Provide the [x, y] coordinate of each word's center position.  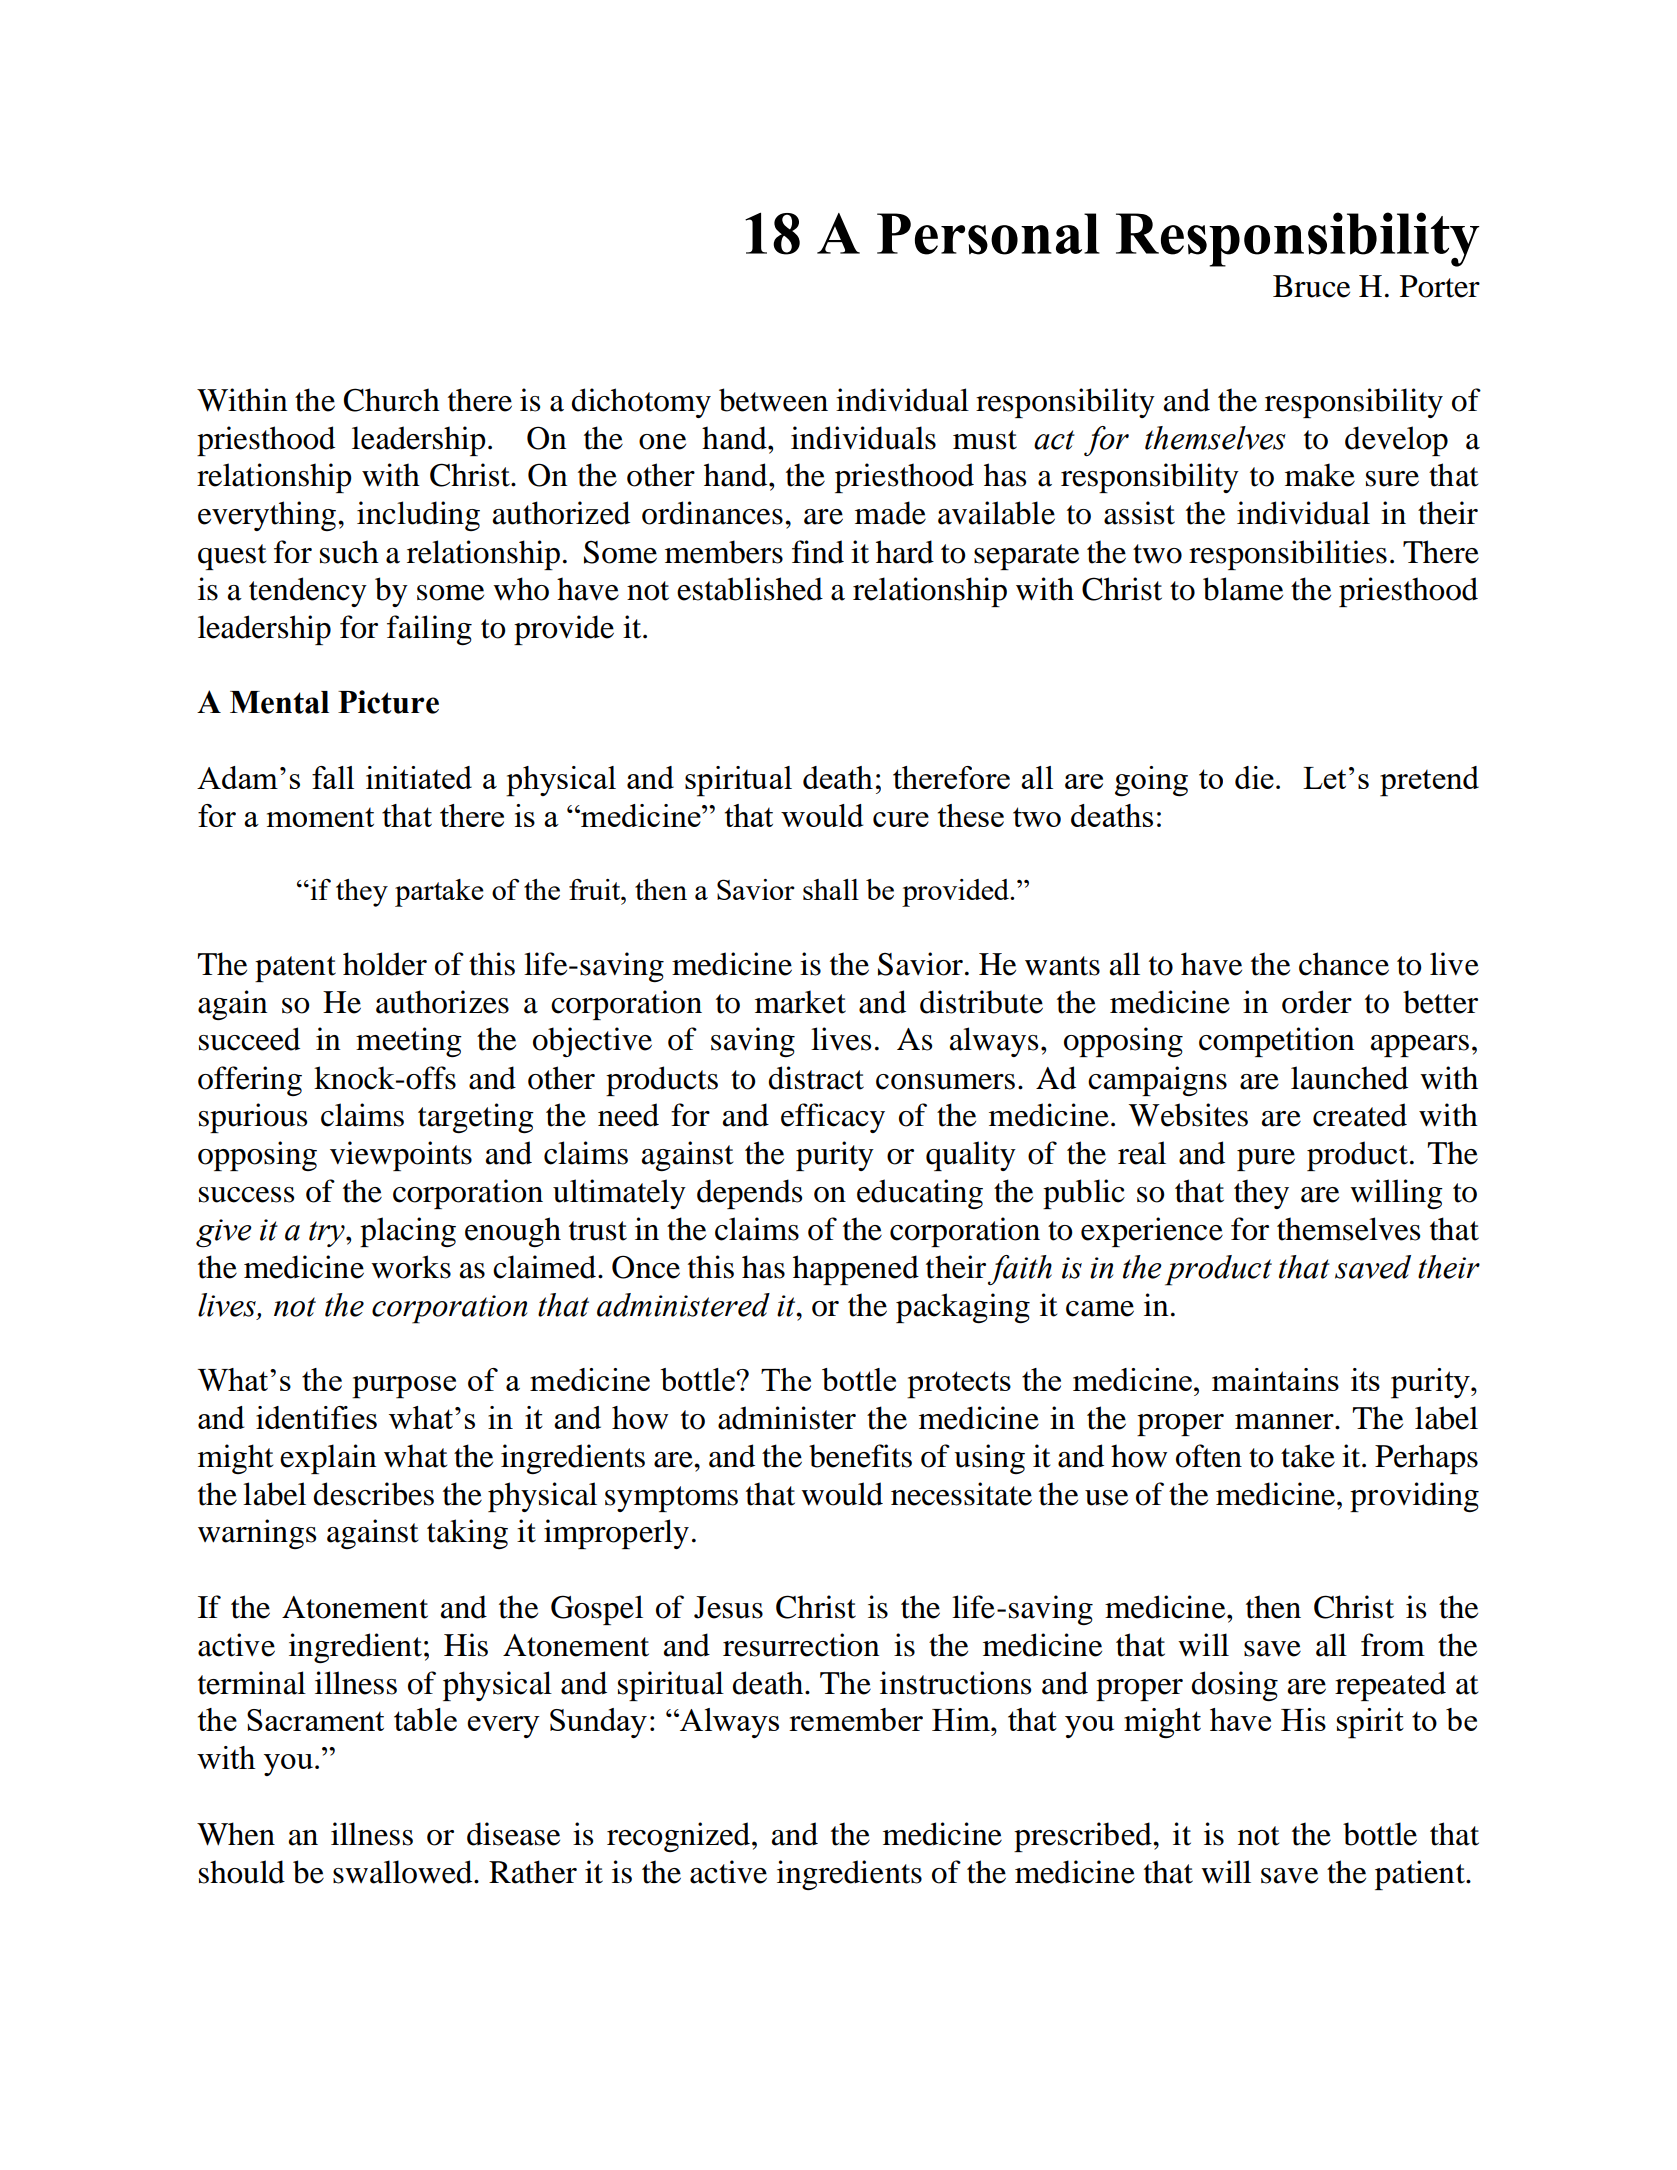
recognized [680, 1837]
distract [816, 1078]
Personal [988, 234]
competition [1276, 1042]
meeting [409, 1042]
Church [392, 400]
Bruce [1311, 286]
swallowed [404, 1872]
